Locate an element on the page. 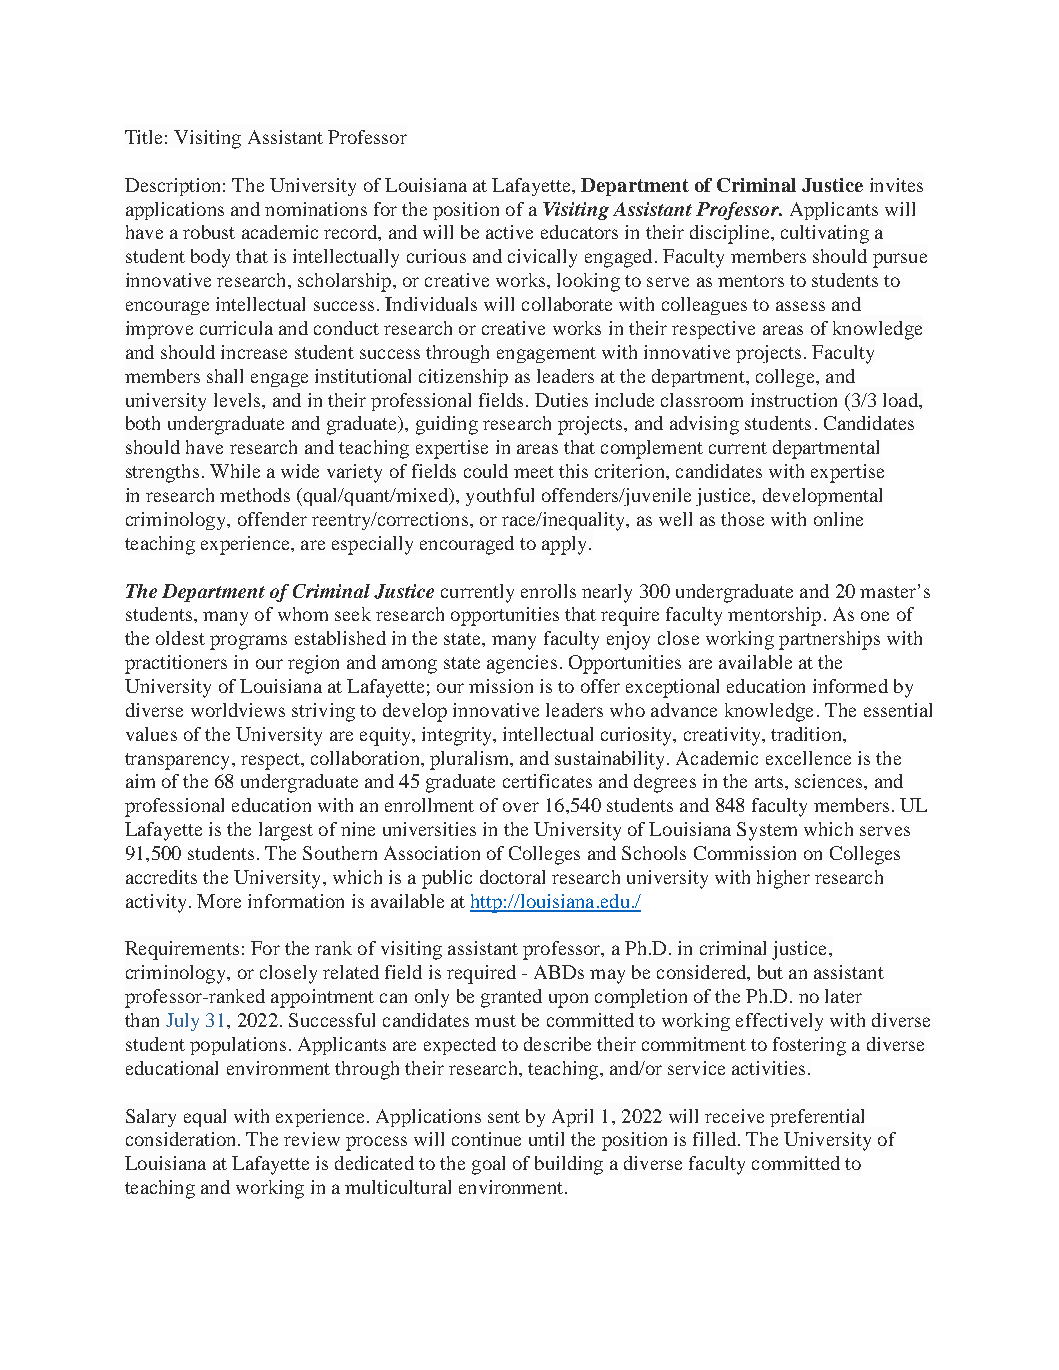  More is located at coordinates (219, 901).
